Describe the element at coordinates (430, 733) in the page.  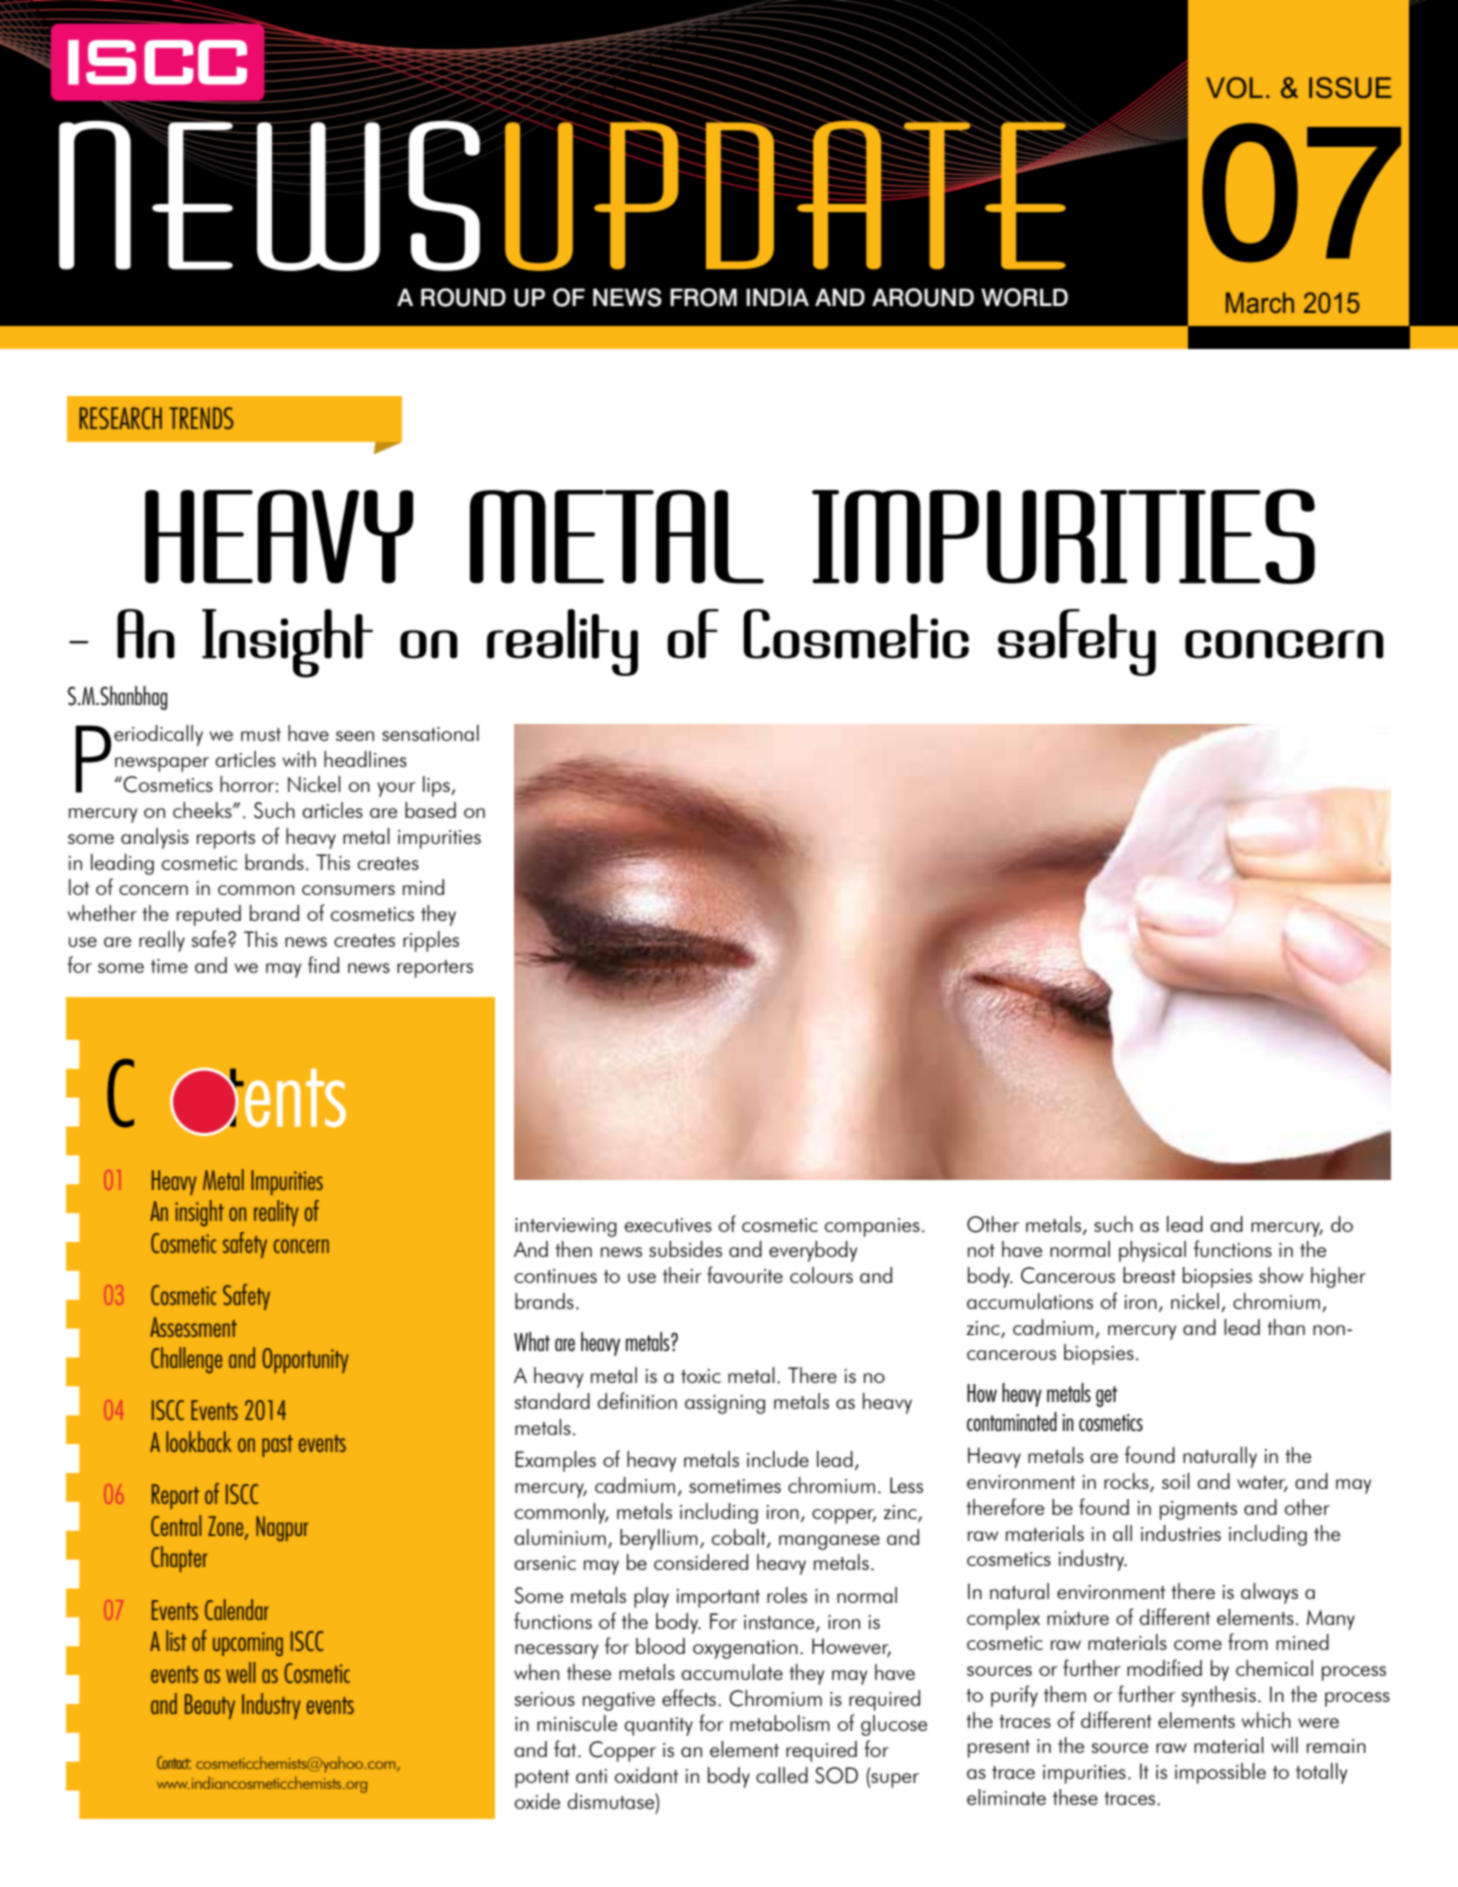
I see `sensational` at that location.
